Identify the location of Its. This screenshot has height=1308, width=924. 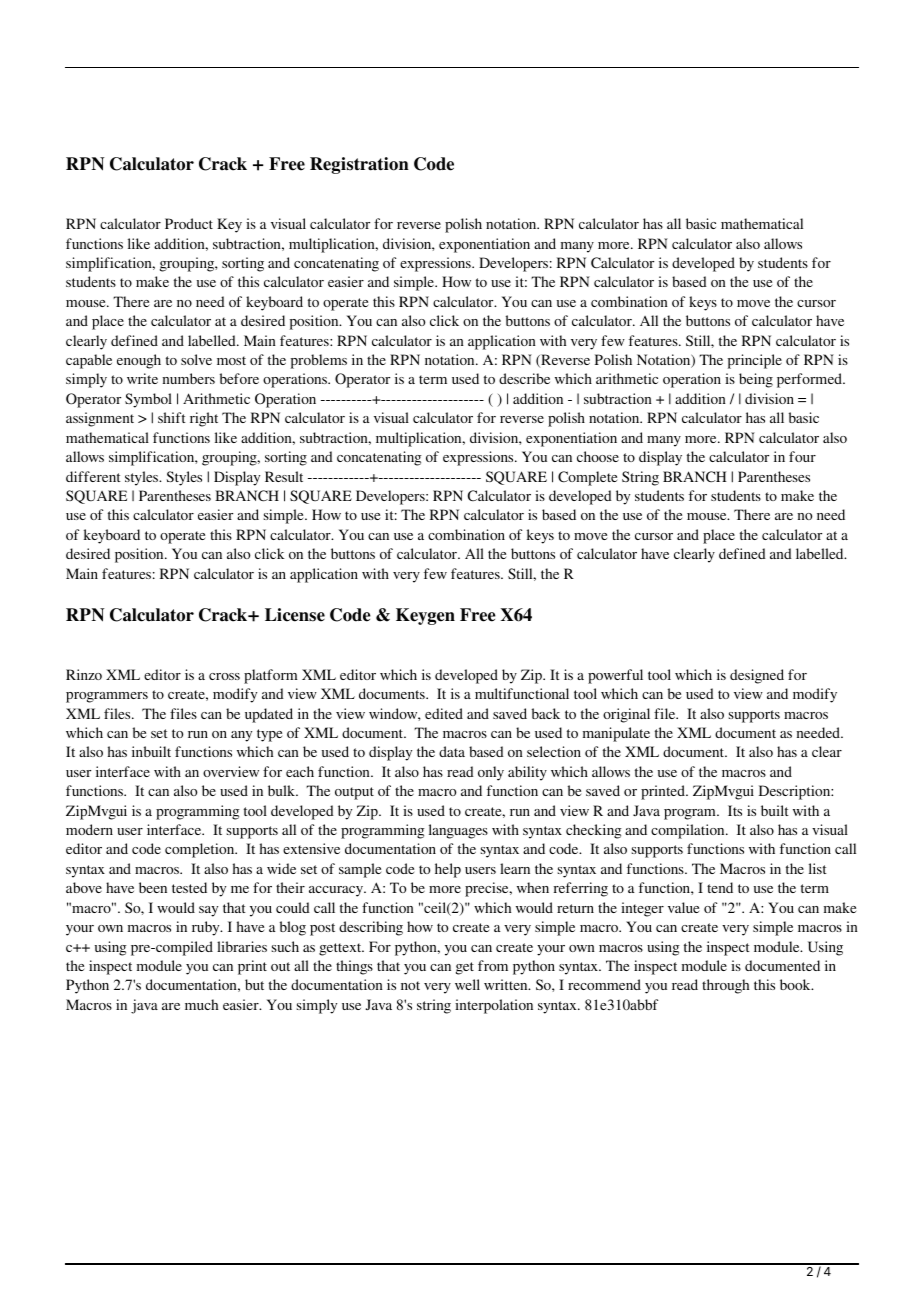
(735, 810).
